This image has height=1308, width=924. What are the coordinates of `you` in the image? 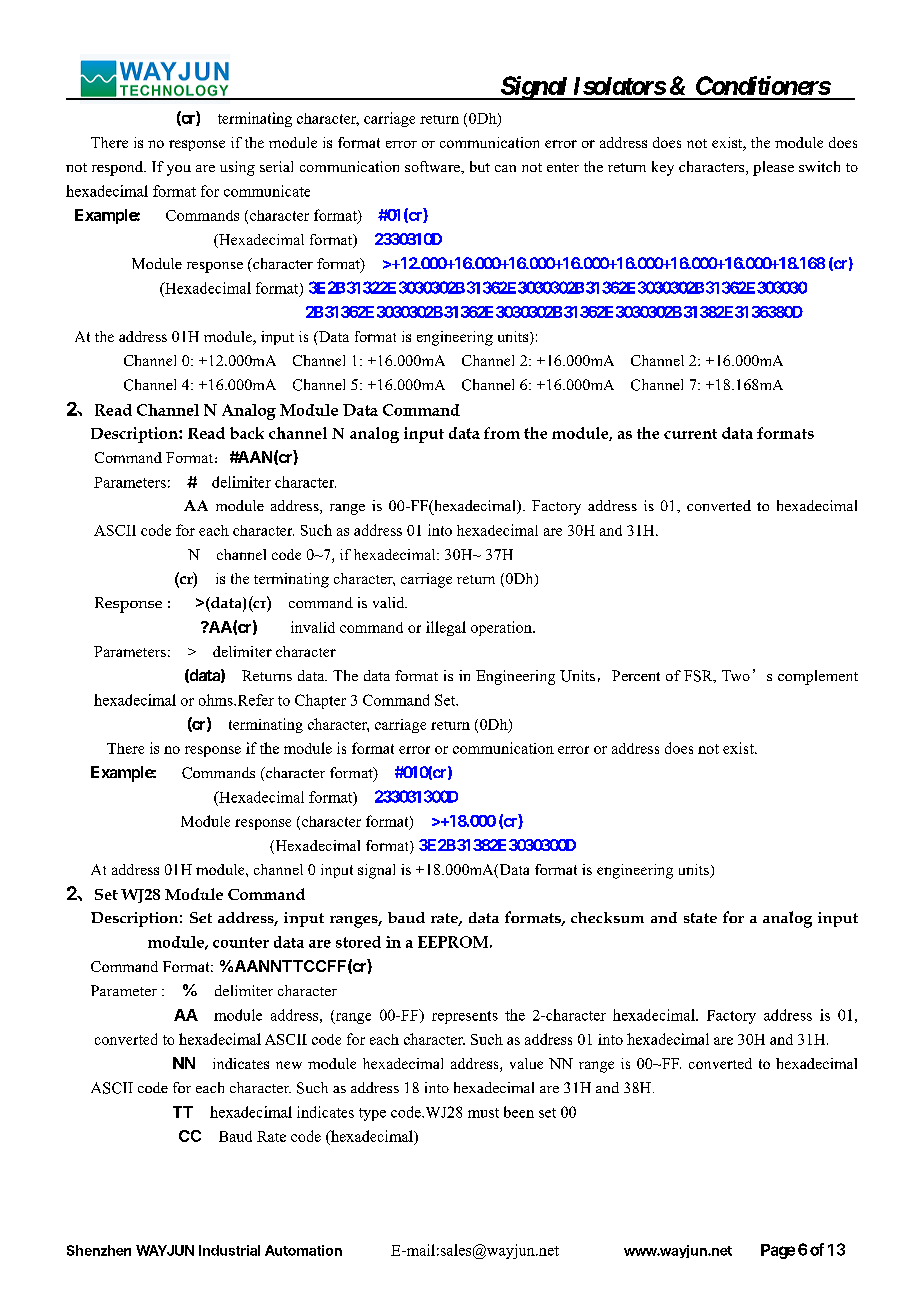 It's located at (179, 170).
